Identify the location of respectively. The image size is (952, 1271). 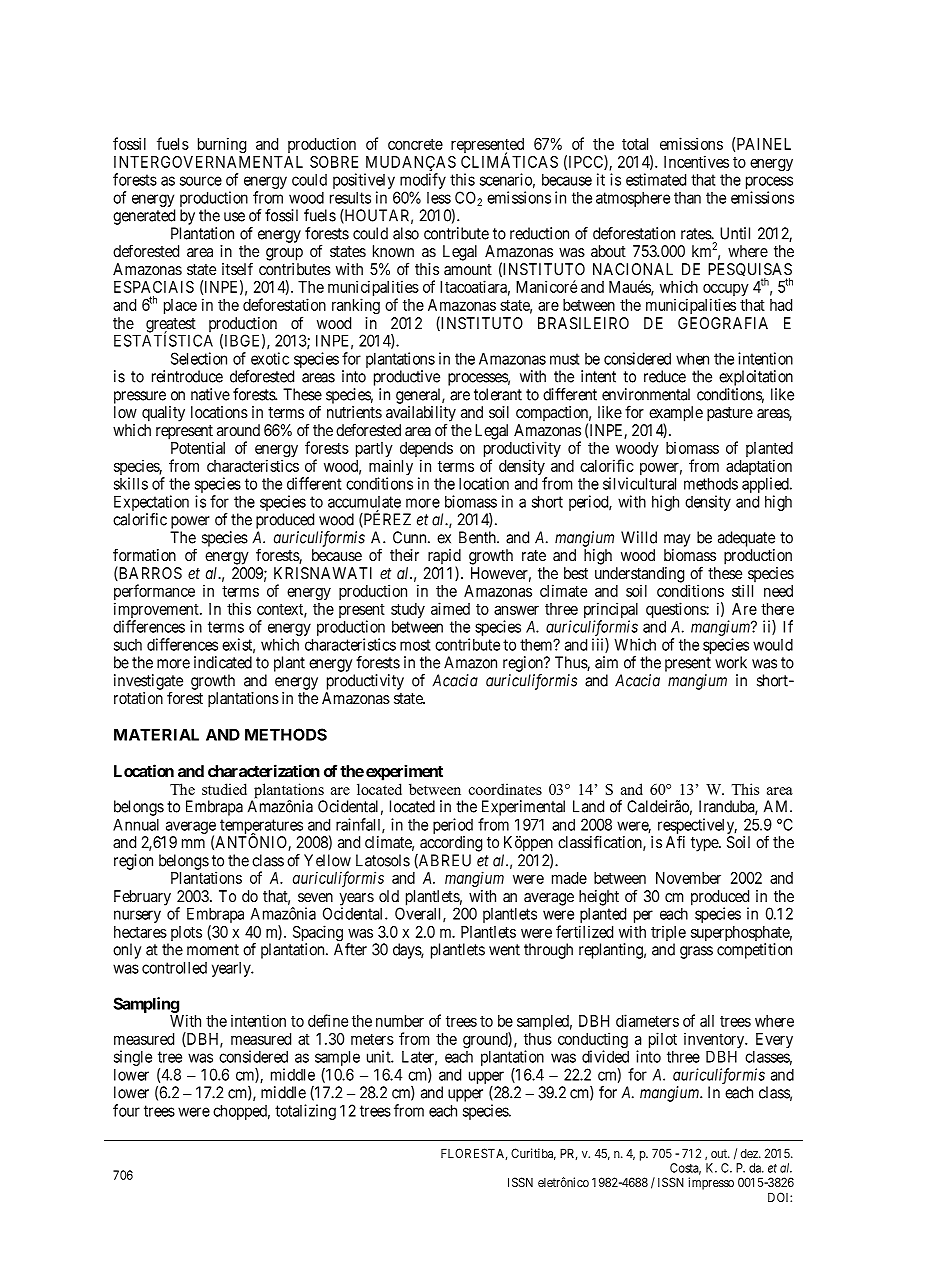
(697, 827).
